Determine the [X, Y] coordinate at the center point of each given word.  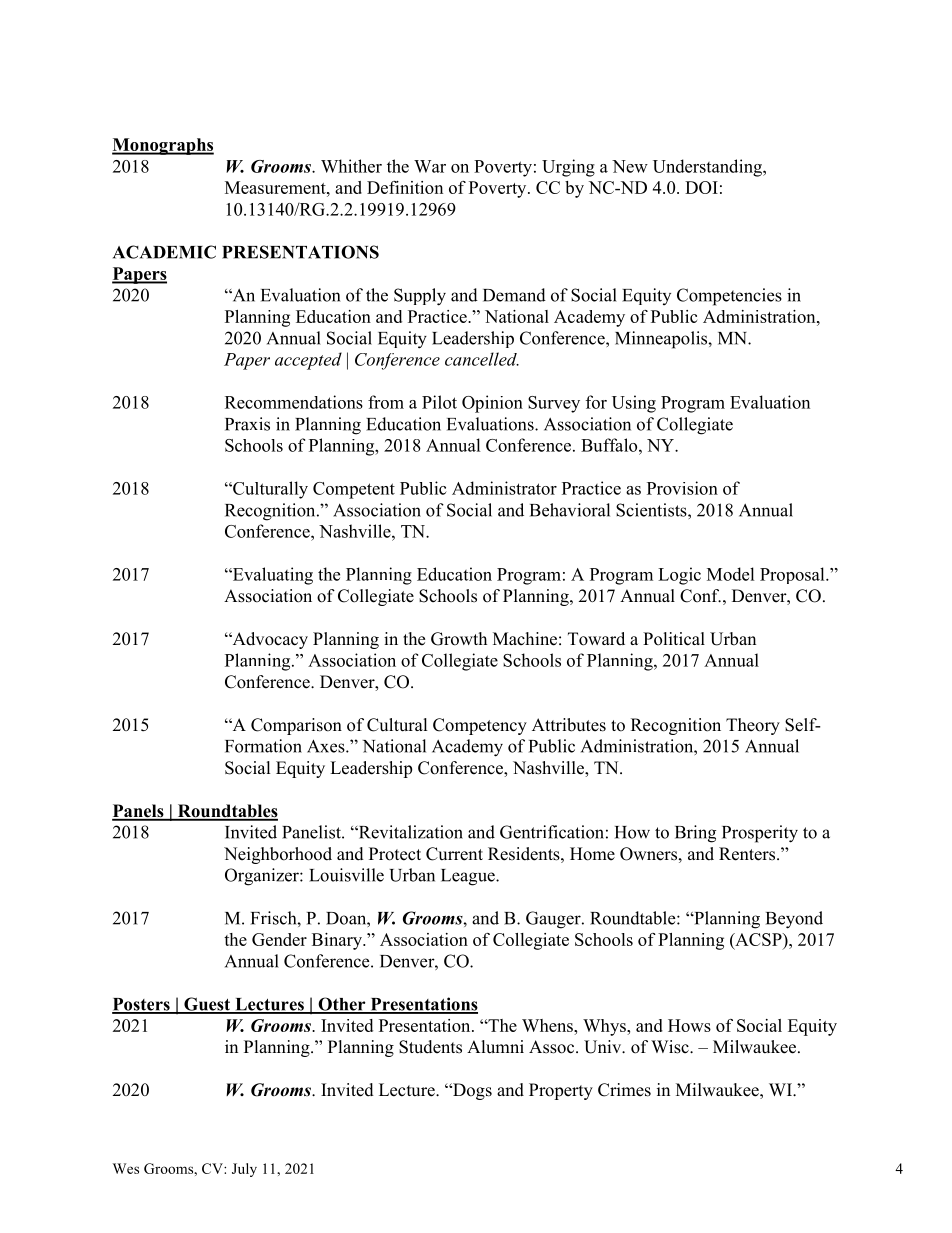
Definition [405, 187]
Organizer [263, 877]
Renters [748, 854]
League [469, 877]
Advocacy [269, 640]
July [244, 1170]
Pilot [439, 402]
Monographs [163, 146]
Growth [459, 639]
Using [634, 404]
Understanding [708, 168]
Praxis [247, 424]
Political [674, 639]
